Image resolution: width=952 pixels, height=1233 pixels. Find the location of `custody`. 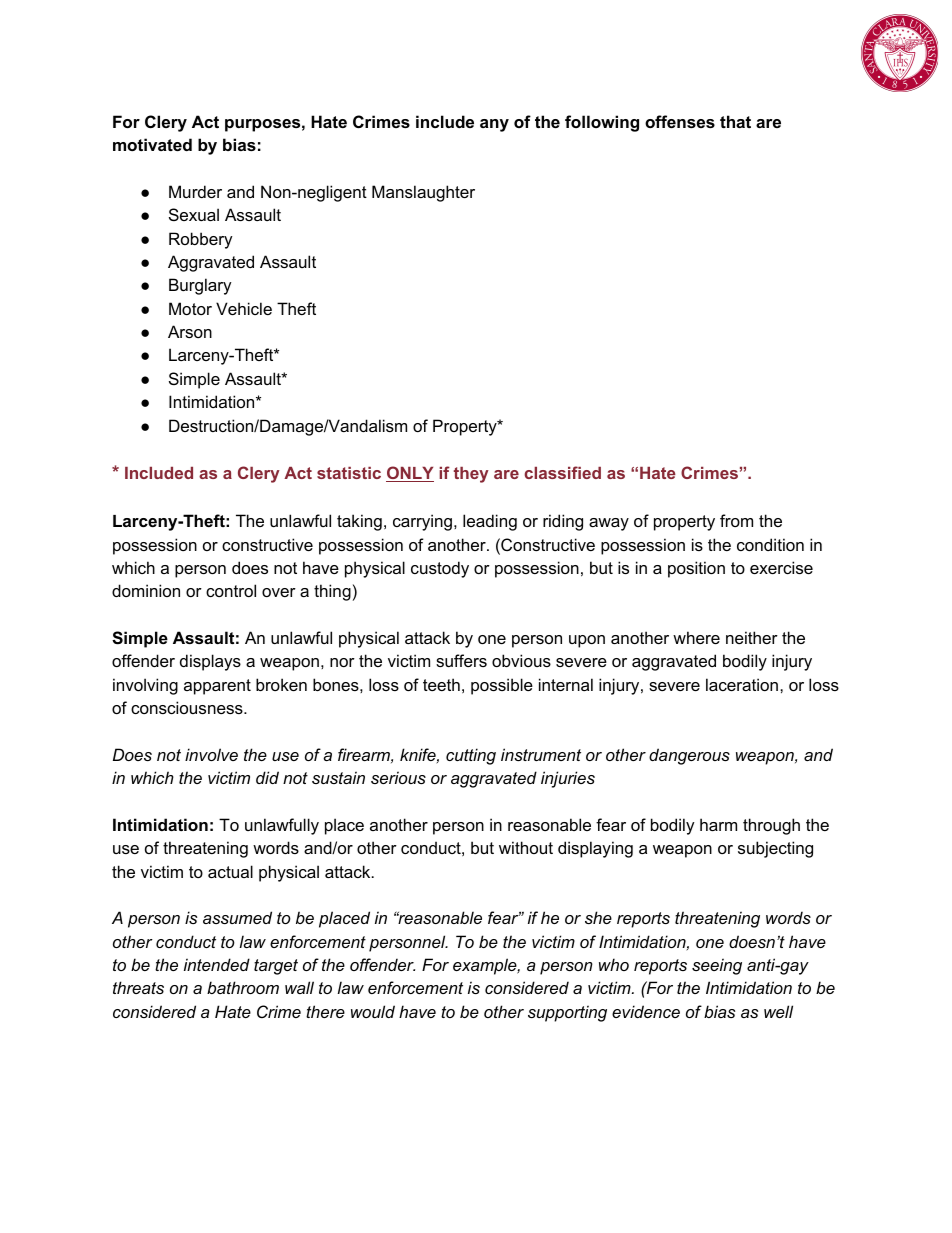

custody is located at coordinates (440, 569).
